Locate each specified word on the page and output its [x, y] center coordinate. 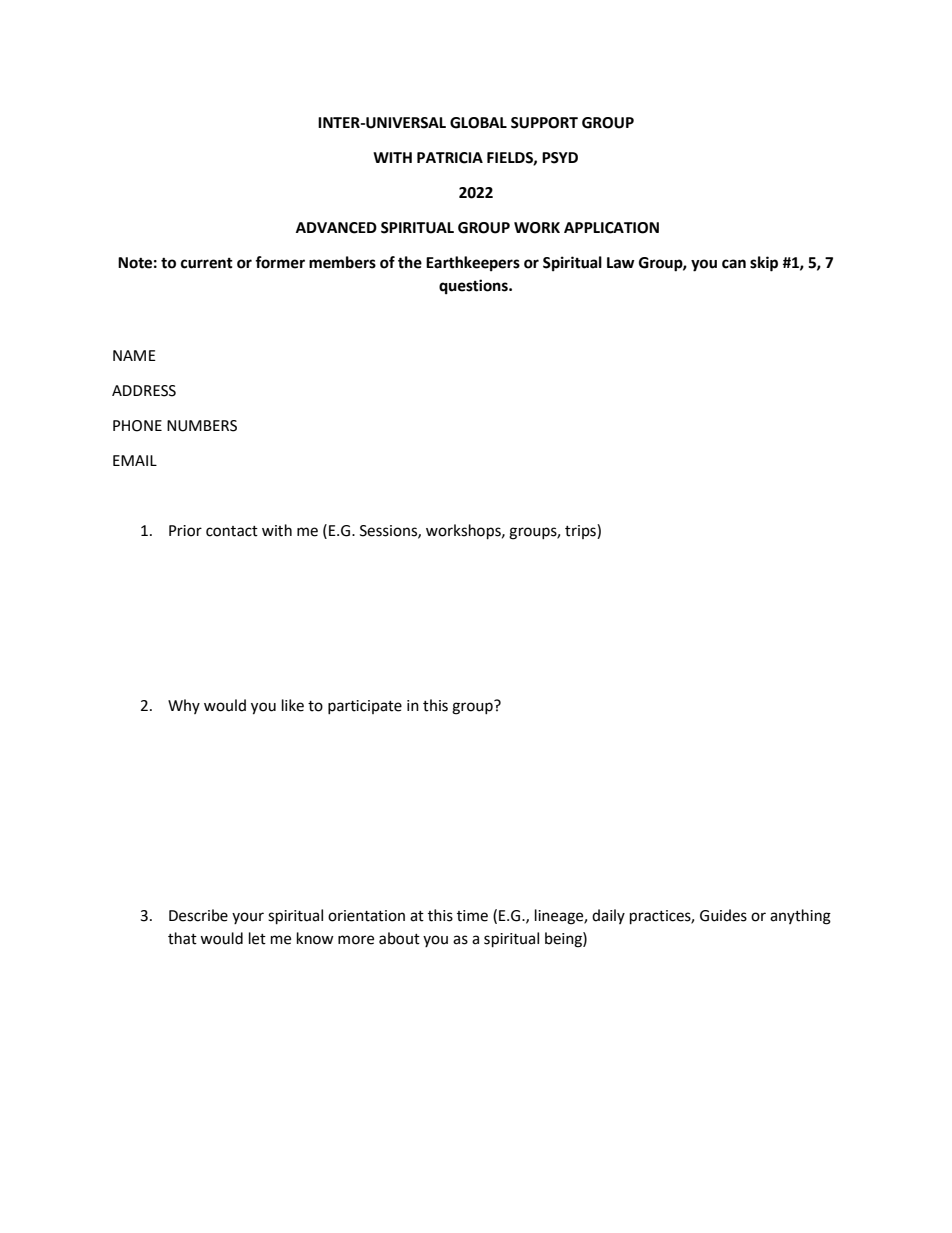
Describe [198, 915]
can [734, 264]
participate [365, 707]
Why [184, 706]
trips [581, 531]
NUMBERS [202, 426]
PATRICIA [450, 158]
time [472, 916]
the [410, 262]
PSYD [560, 158]
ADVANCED [336, 228]
